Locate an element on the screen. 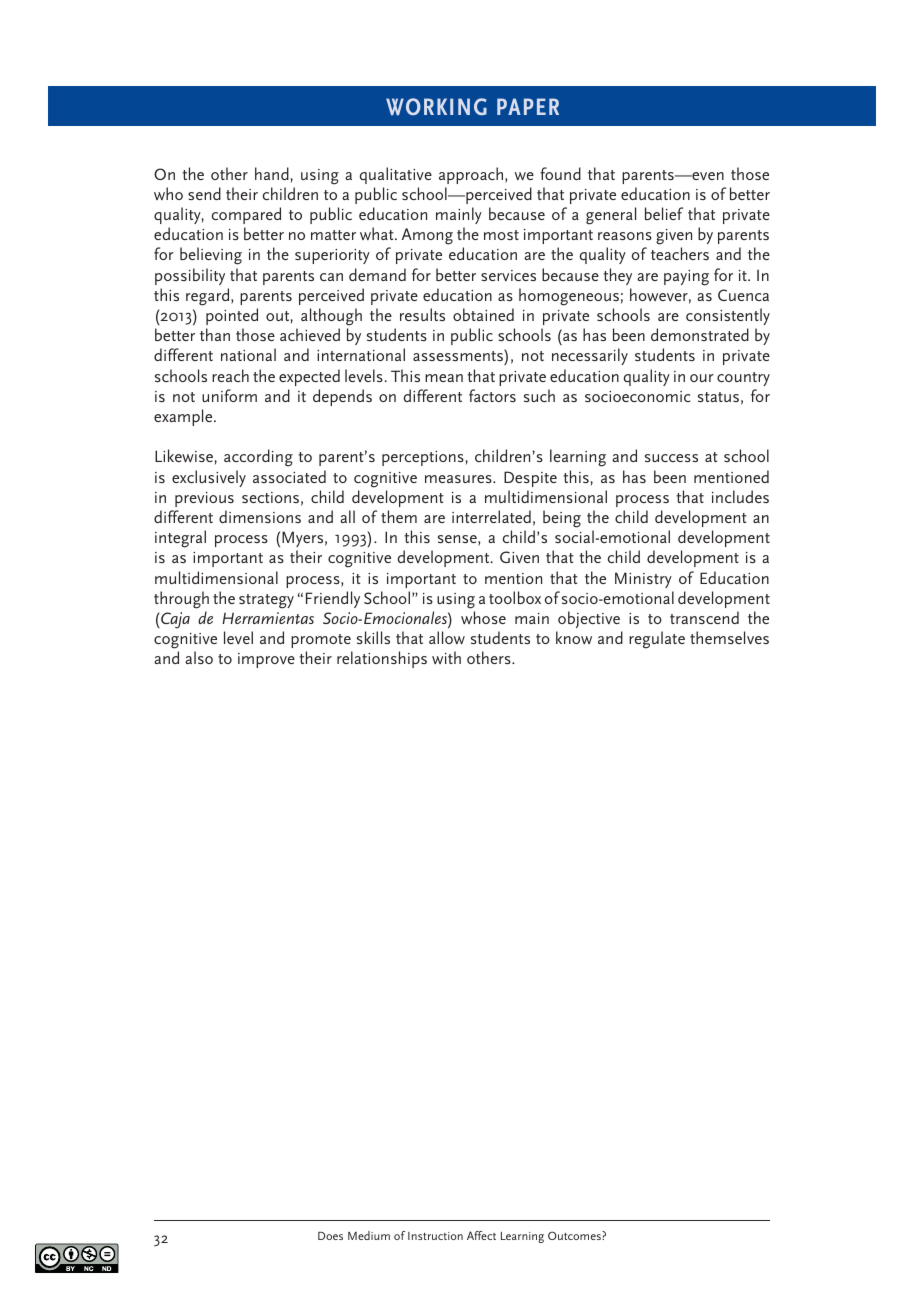 The image size is (924, 1308). hand is located at coordinates (272, 173).
